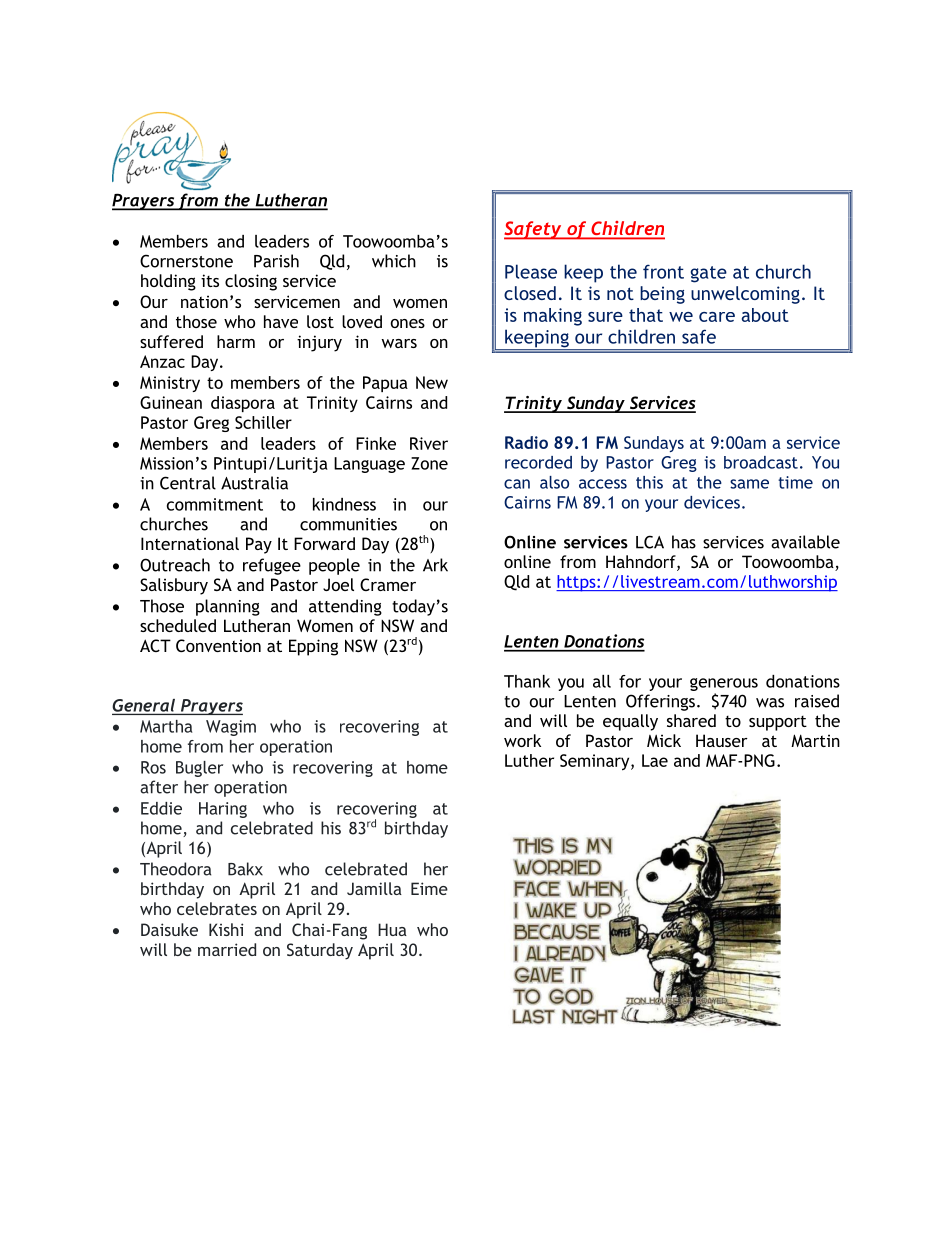 Image resolution: width=952 pixels, height=1233 pixels. I want to click on its, so click(210, 280).
